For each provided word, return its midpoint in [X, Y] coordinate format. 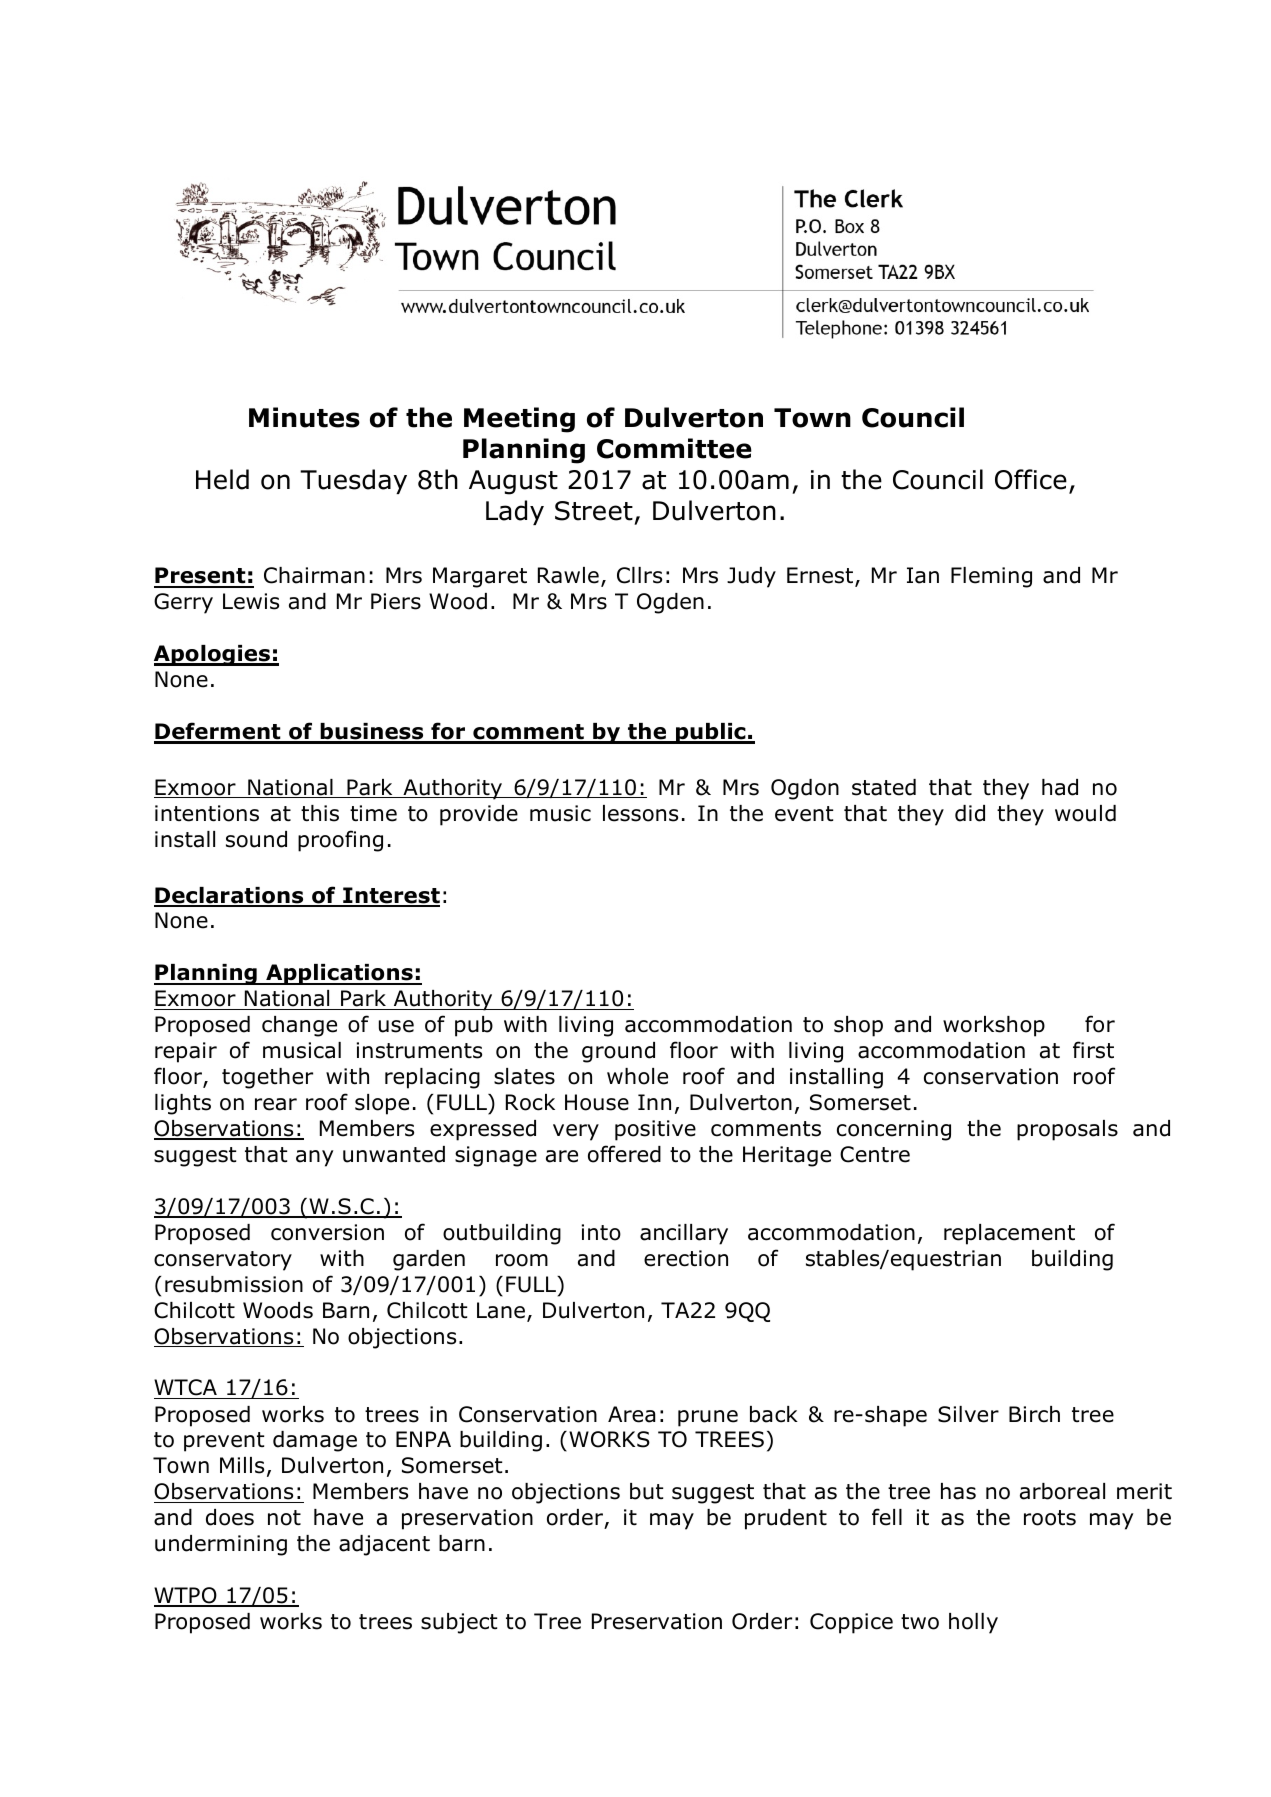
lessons [640, 813]
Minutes [304, 417]
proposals [1067, 1130]
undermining [221, 1545]
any [315, 1158]
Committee [674, 448]
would [1085, 813]
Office [1031, 479]
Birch [1034, 1414]
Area [631, 1414]
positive [655, 1130]
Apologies [213, 655]
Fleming [991, 577]
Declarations [230, 896]
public [711, 733]
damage [315, 1441]
